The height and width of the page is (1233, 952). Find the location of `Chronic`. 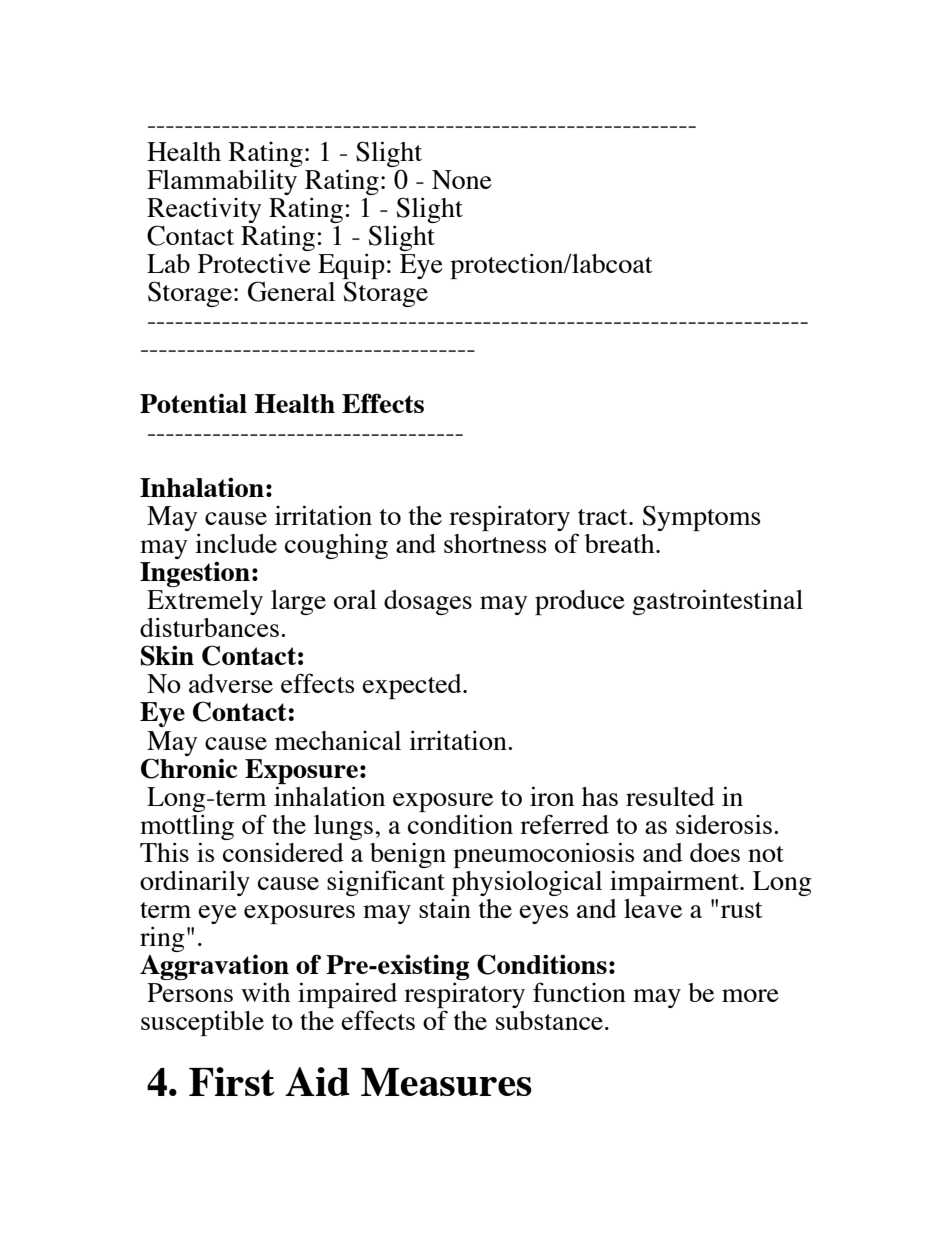

Chronic is located at coordinates (189, 768).
